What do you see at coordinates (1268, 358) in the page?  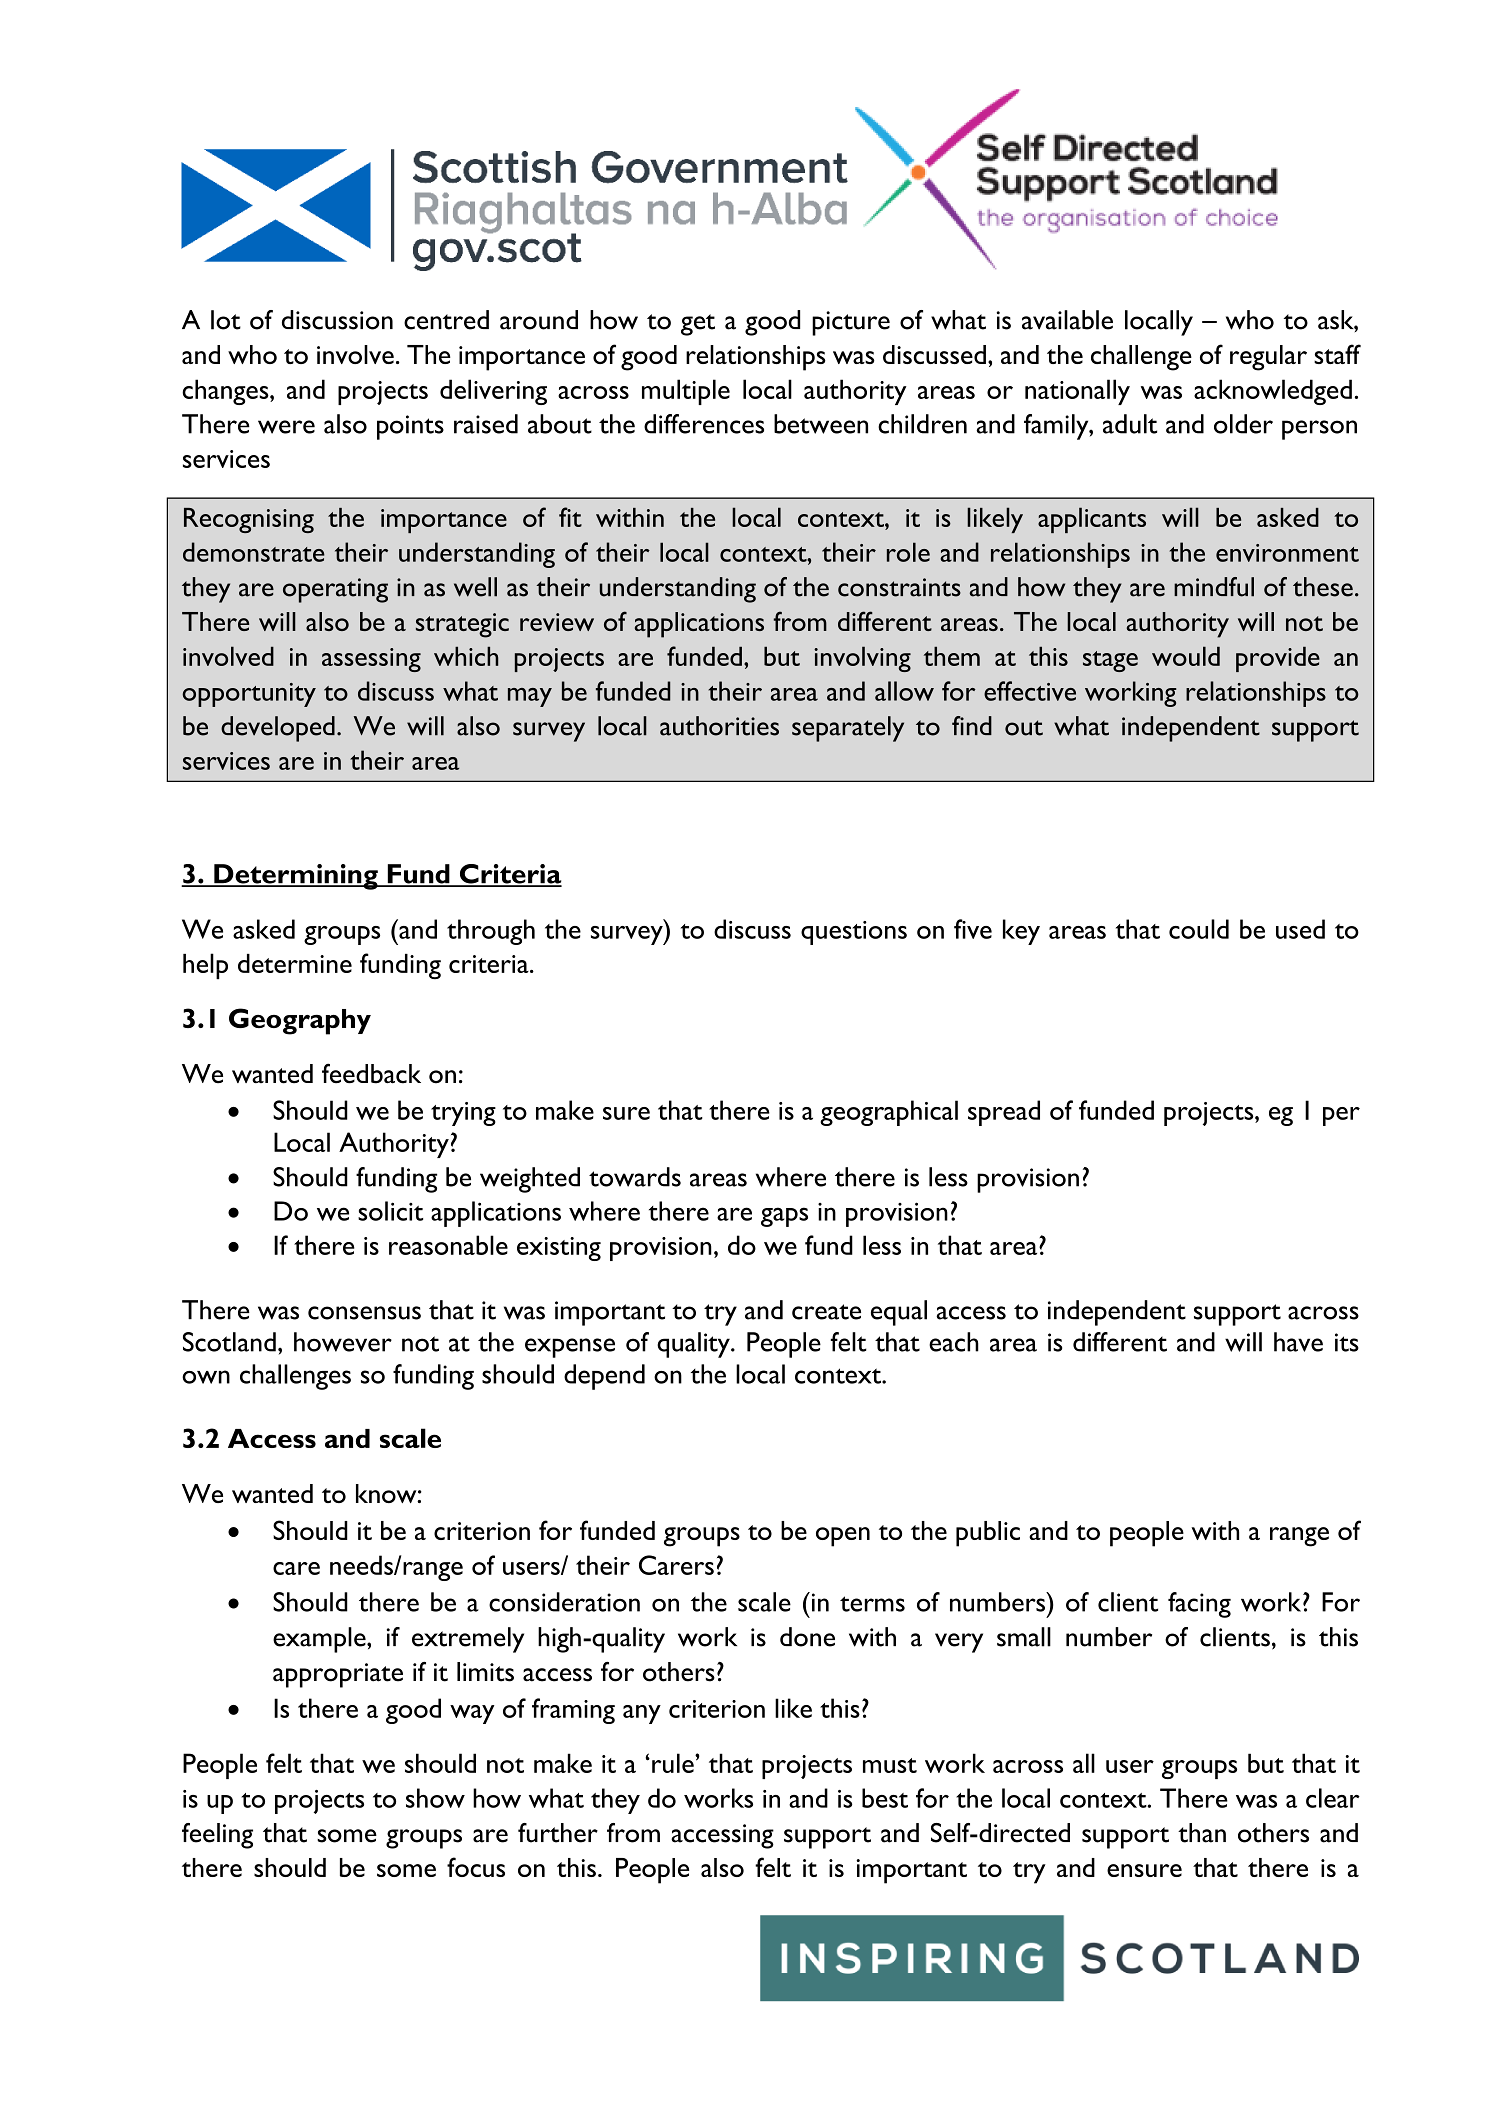 I see `regular` at bounding box center [1268, 358].
